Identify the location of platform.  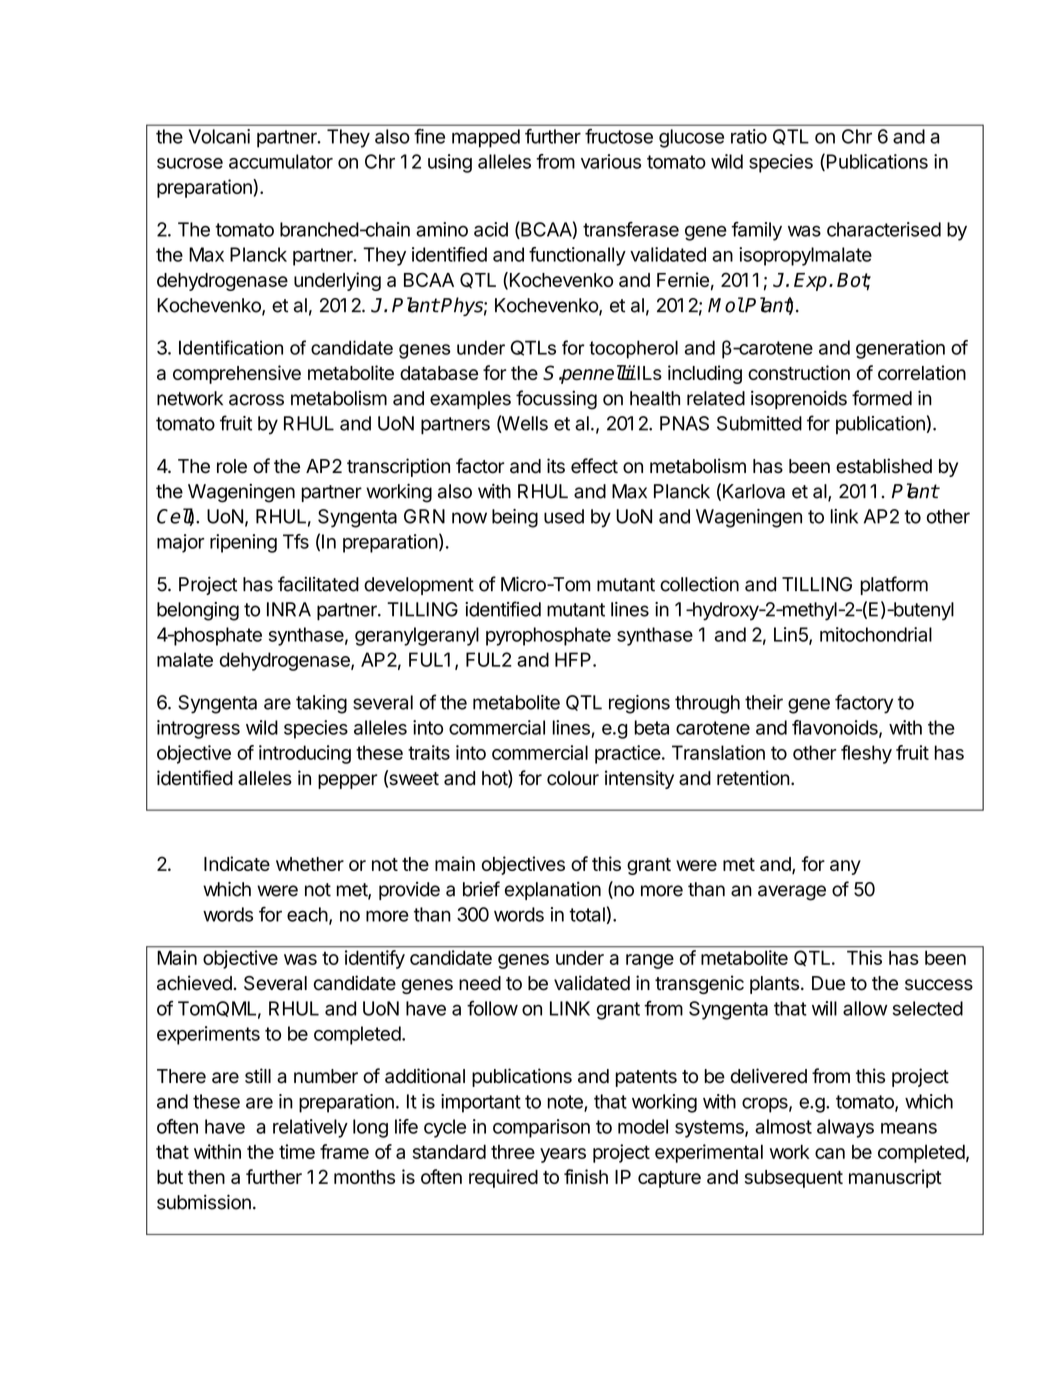
(894, 585).
